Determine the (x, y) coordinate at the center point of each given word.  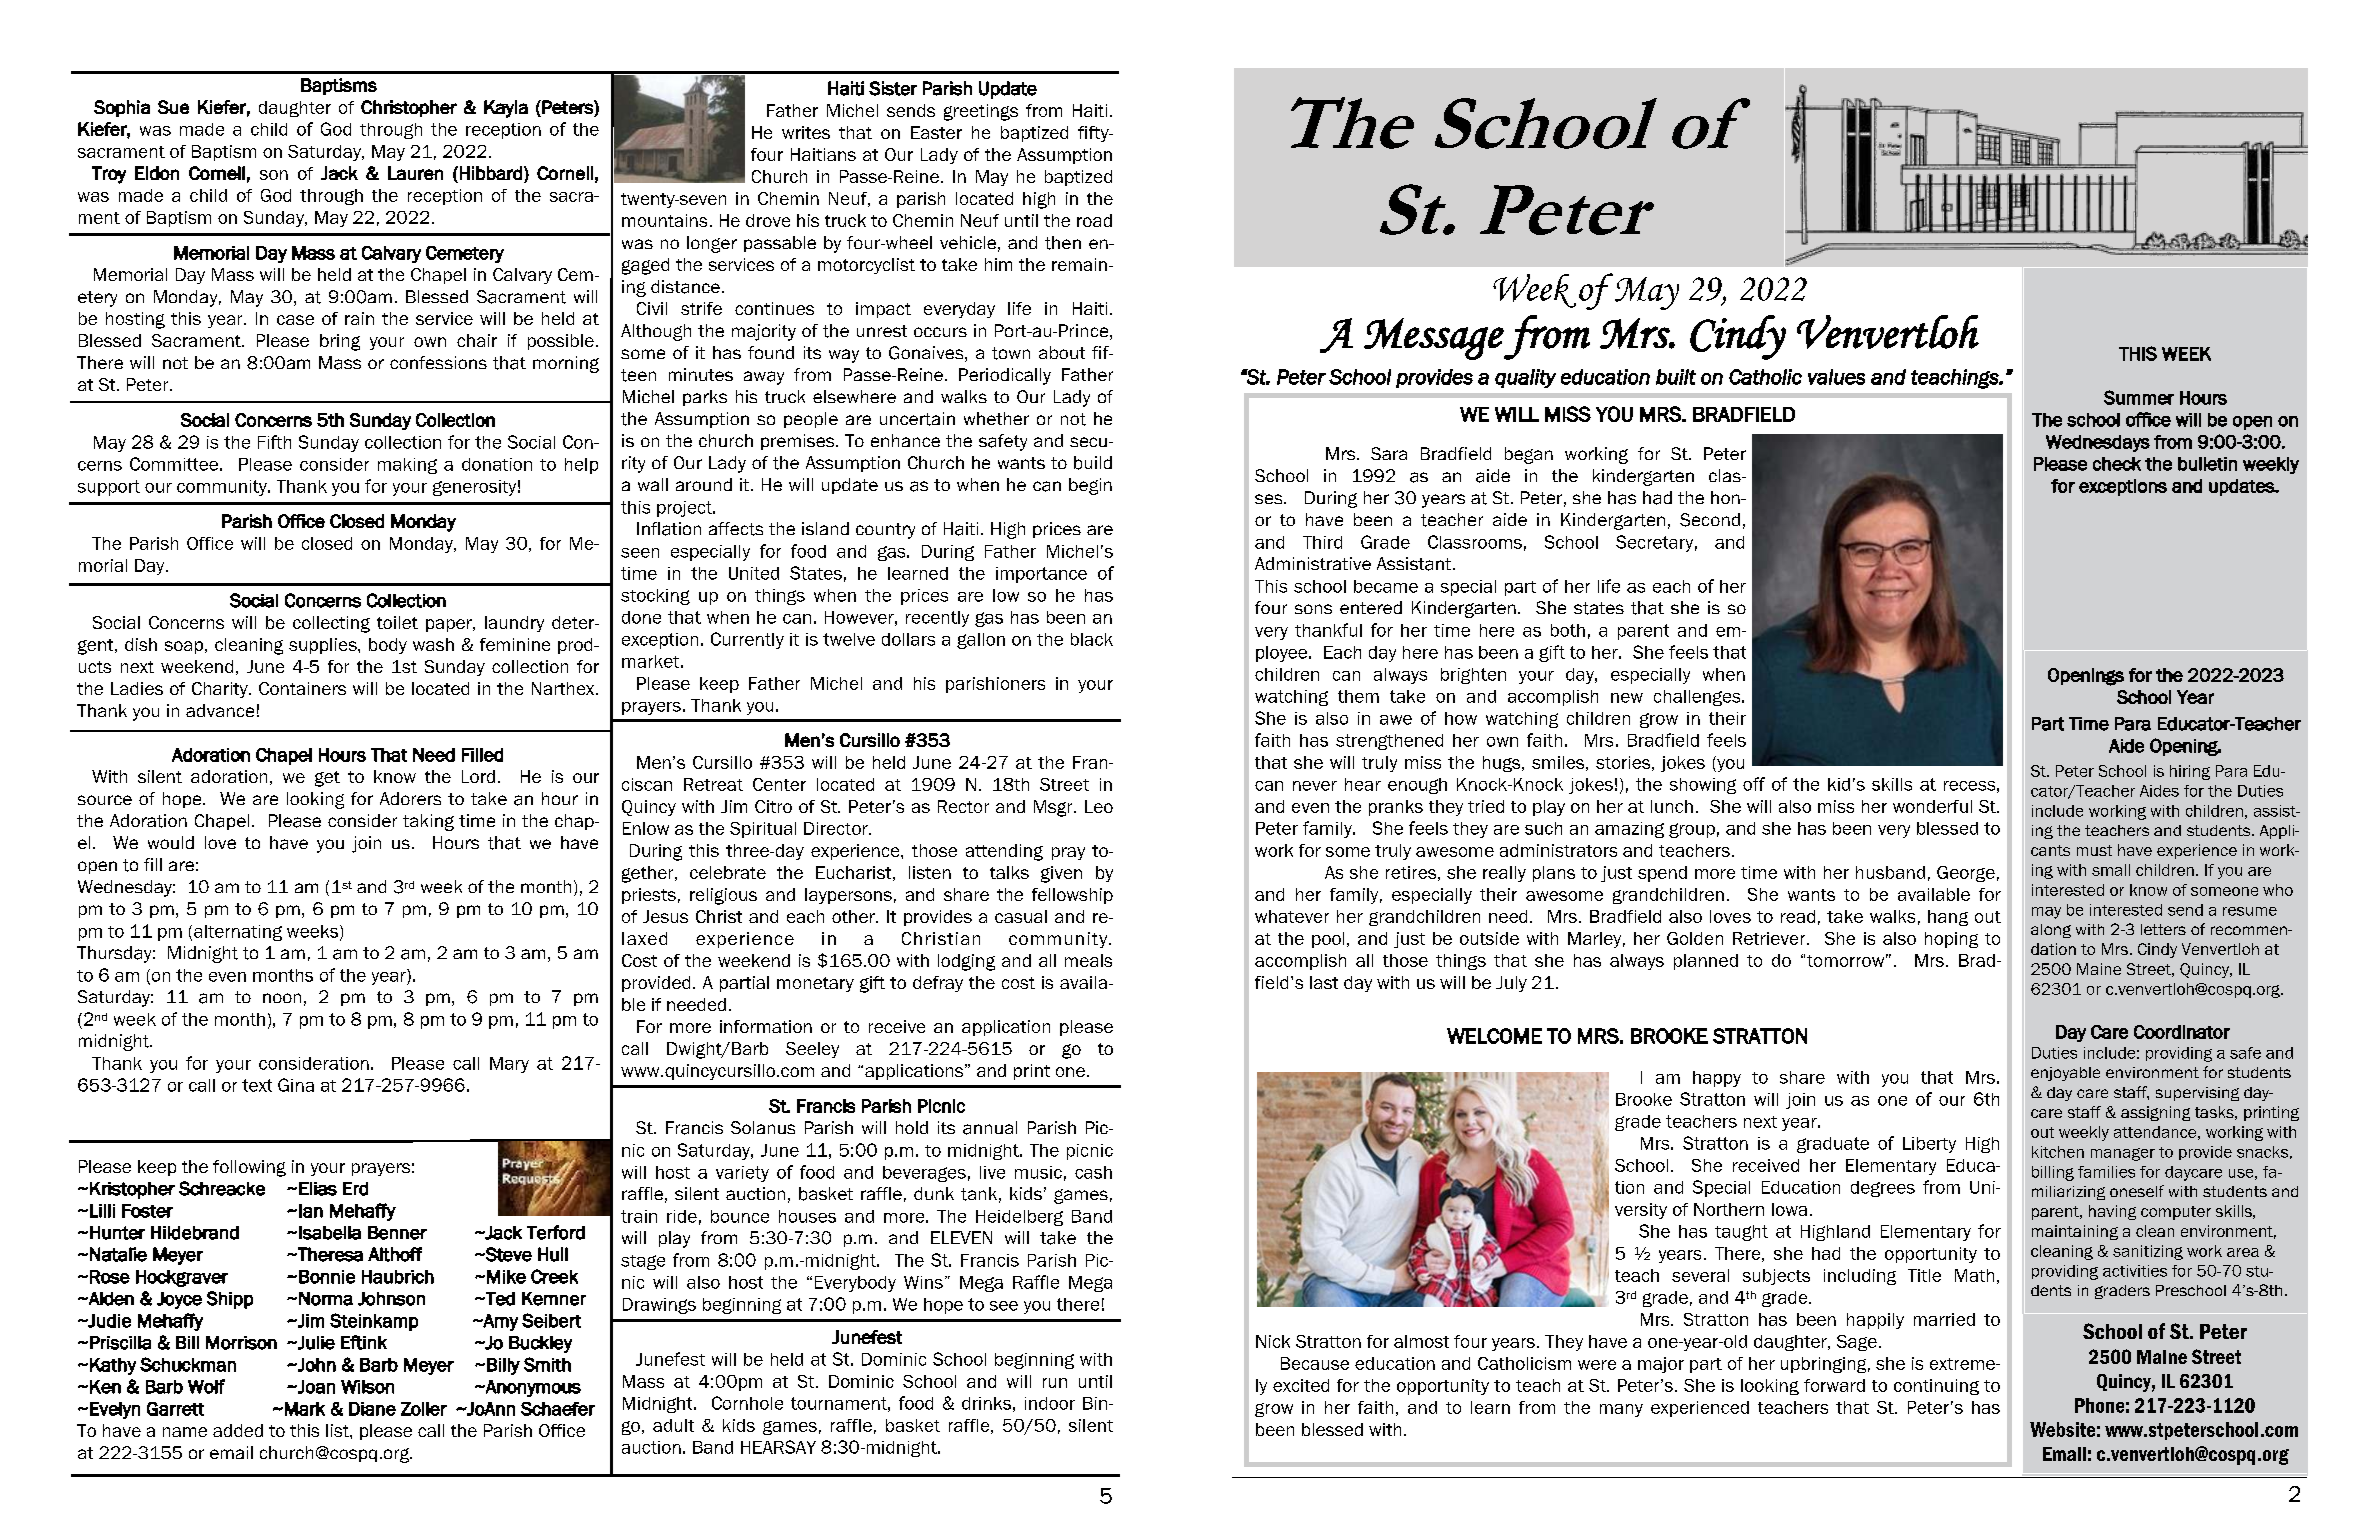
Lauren (415, 173)
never (1315, 786)
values (1836, 377)
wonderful (1932, 806)
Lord (478, 776)
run (1055, 1383)
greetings (981, 112)
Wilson (367, 1387)
